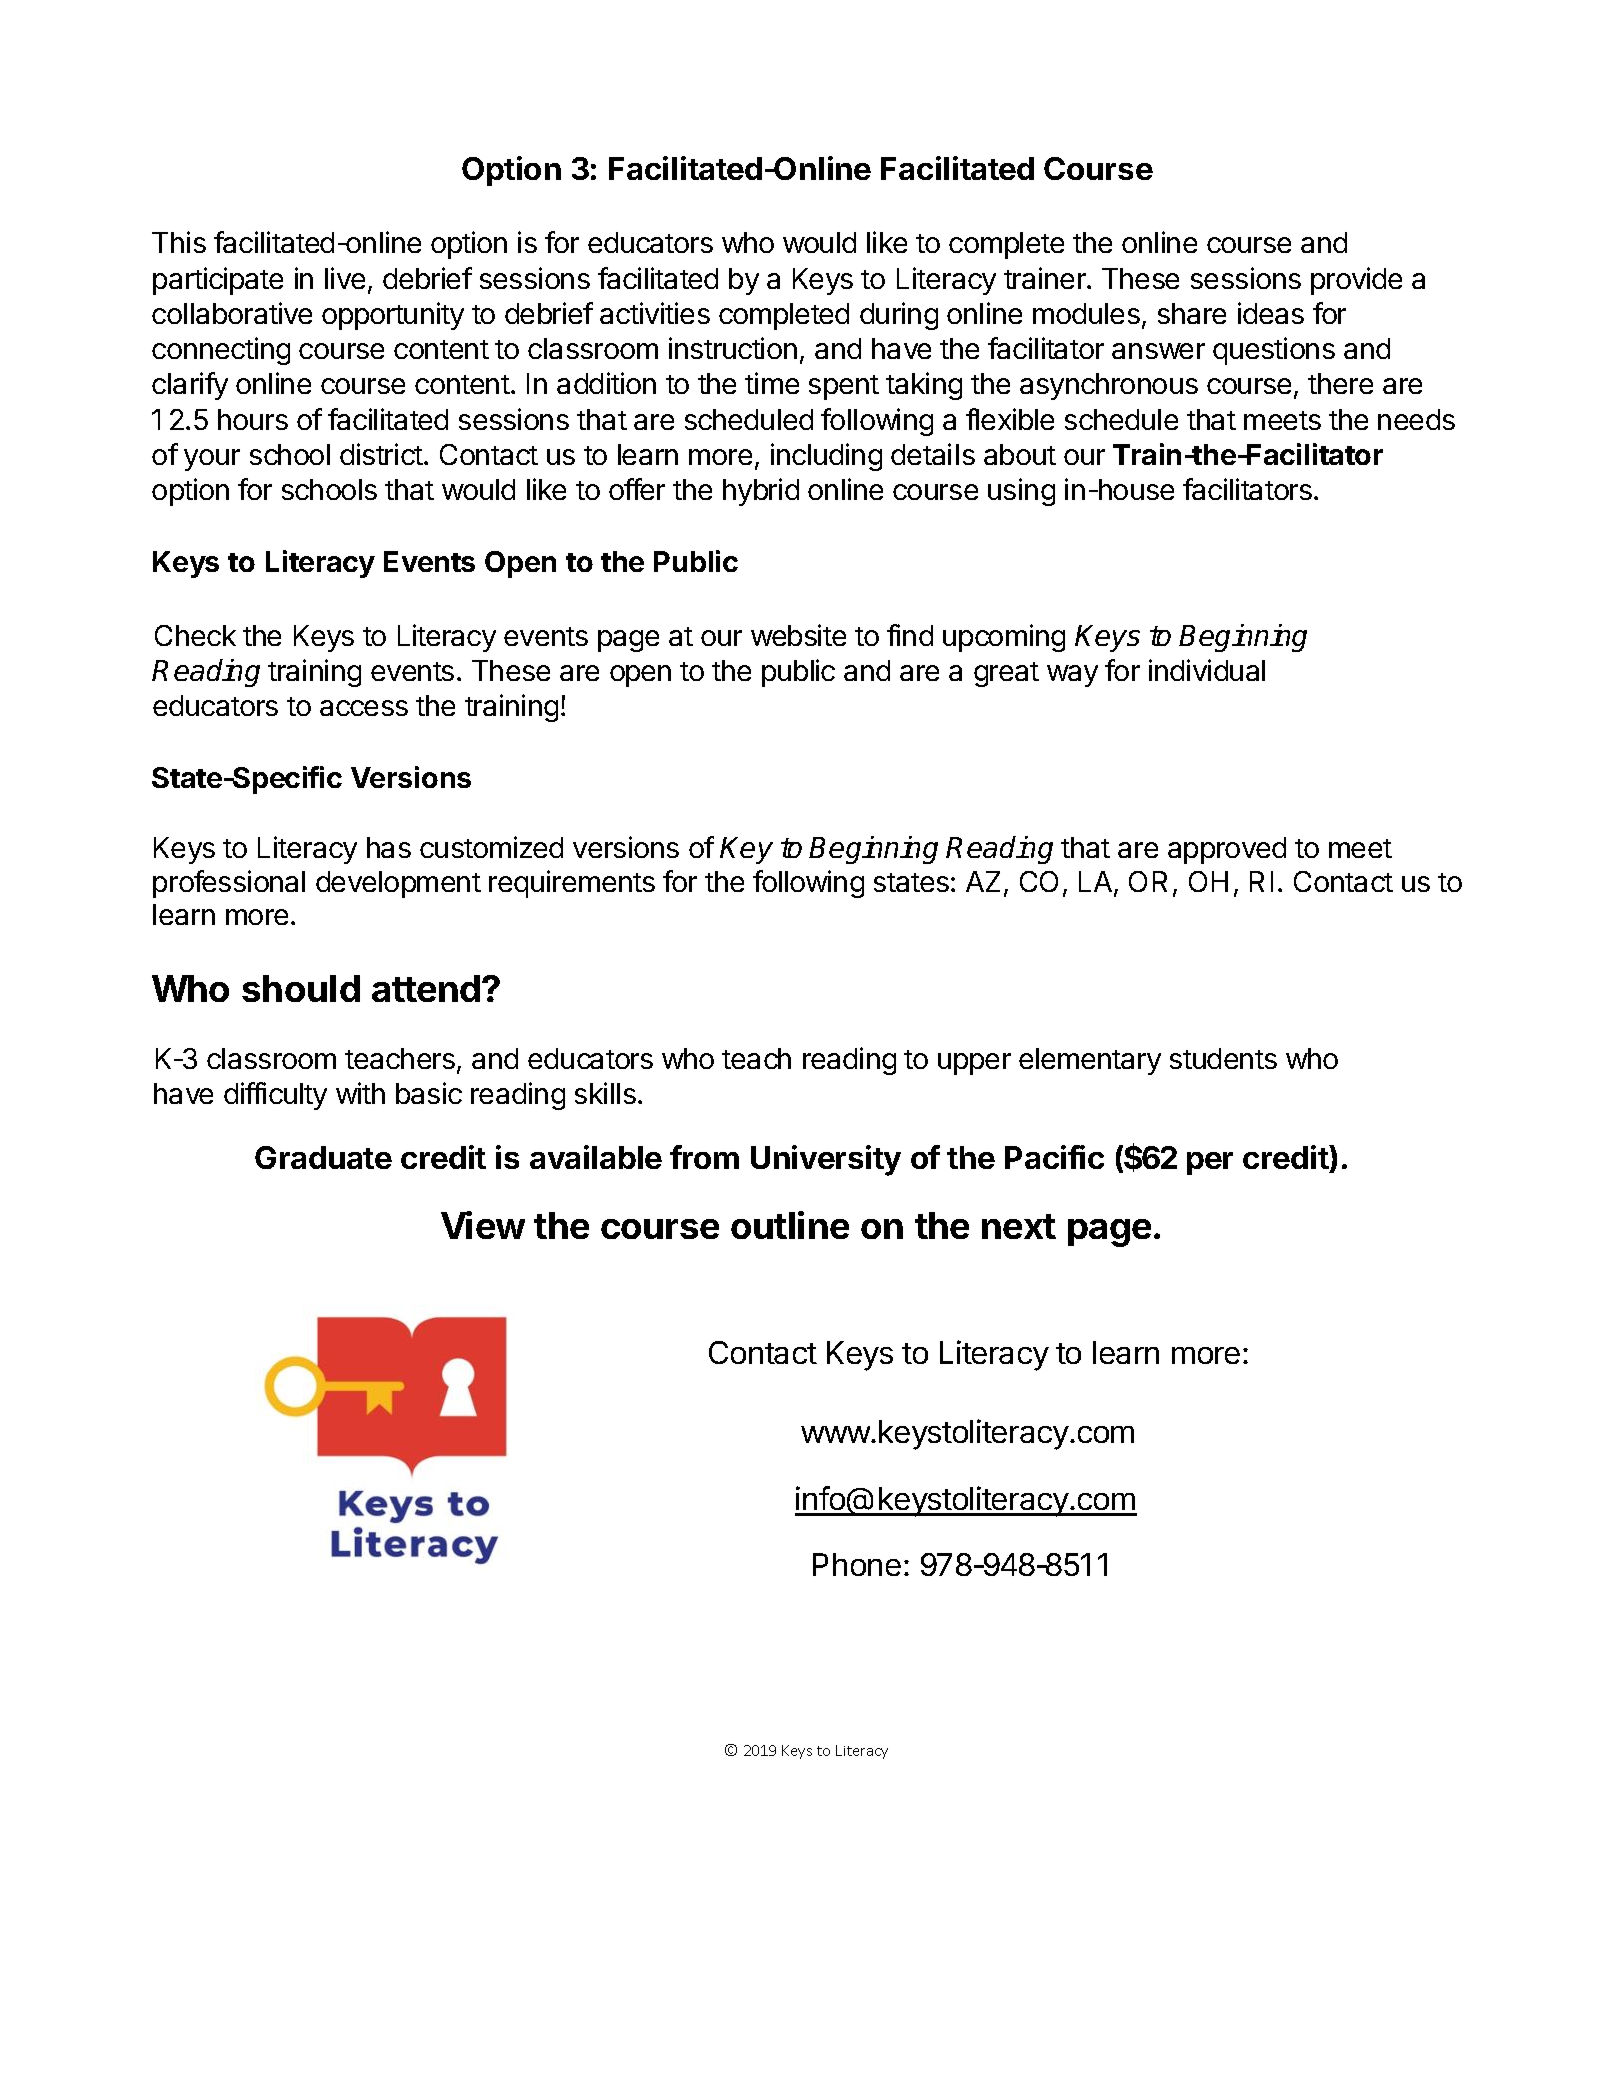  What do you see at coordinates (1207, 670) in the screenshot?
I see `individual` at bounding box center [1207, 670].
